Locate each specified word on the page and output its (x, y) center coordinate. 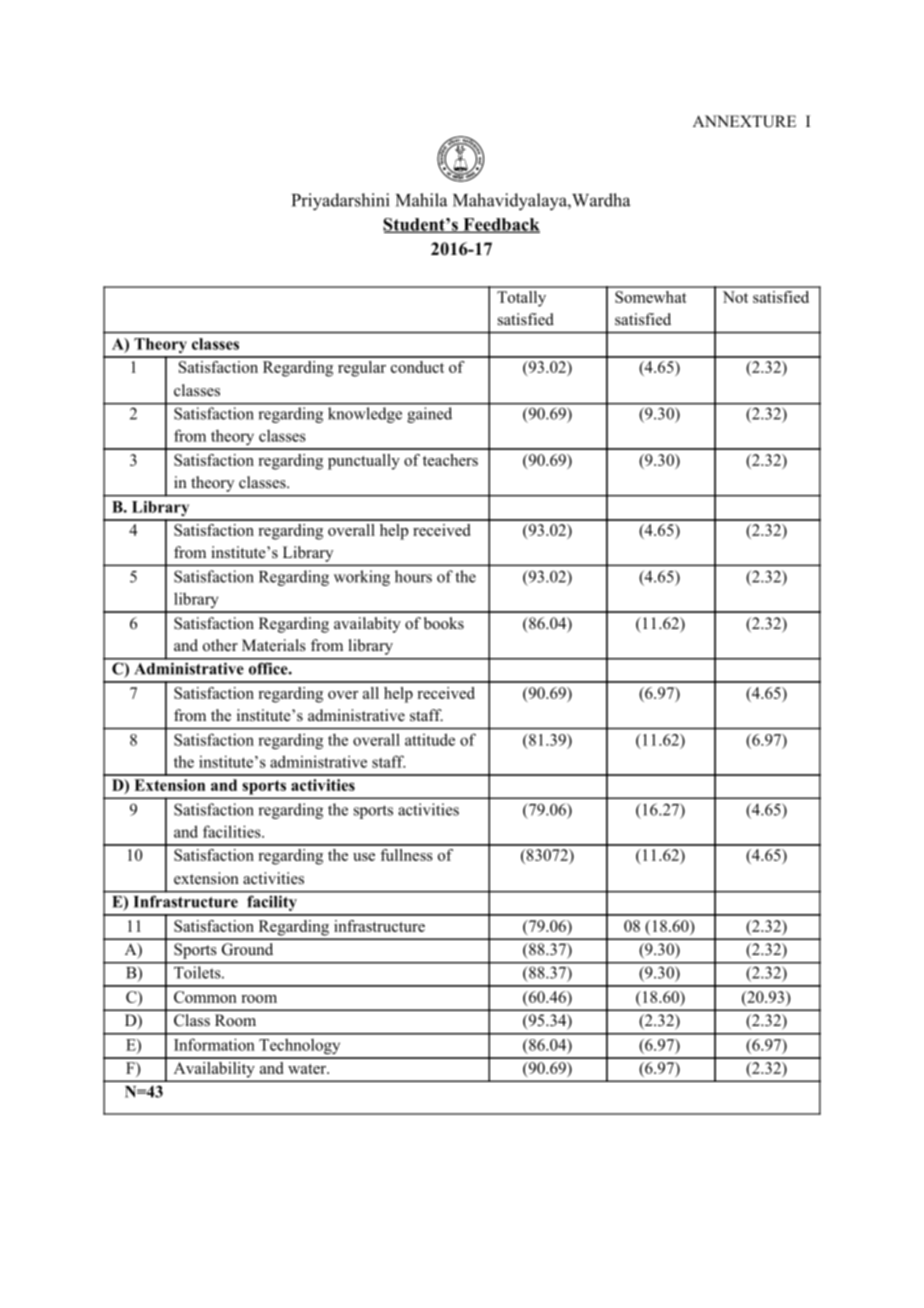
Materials (274, 645)
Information (214, 1044)
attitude (430, 739)
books (444, 623)
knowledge (365, 415)
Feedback (500, 225)
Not (735, 297)
